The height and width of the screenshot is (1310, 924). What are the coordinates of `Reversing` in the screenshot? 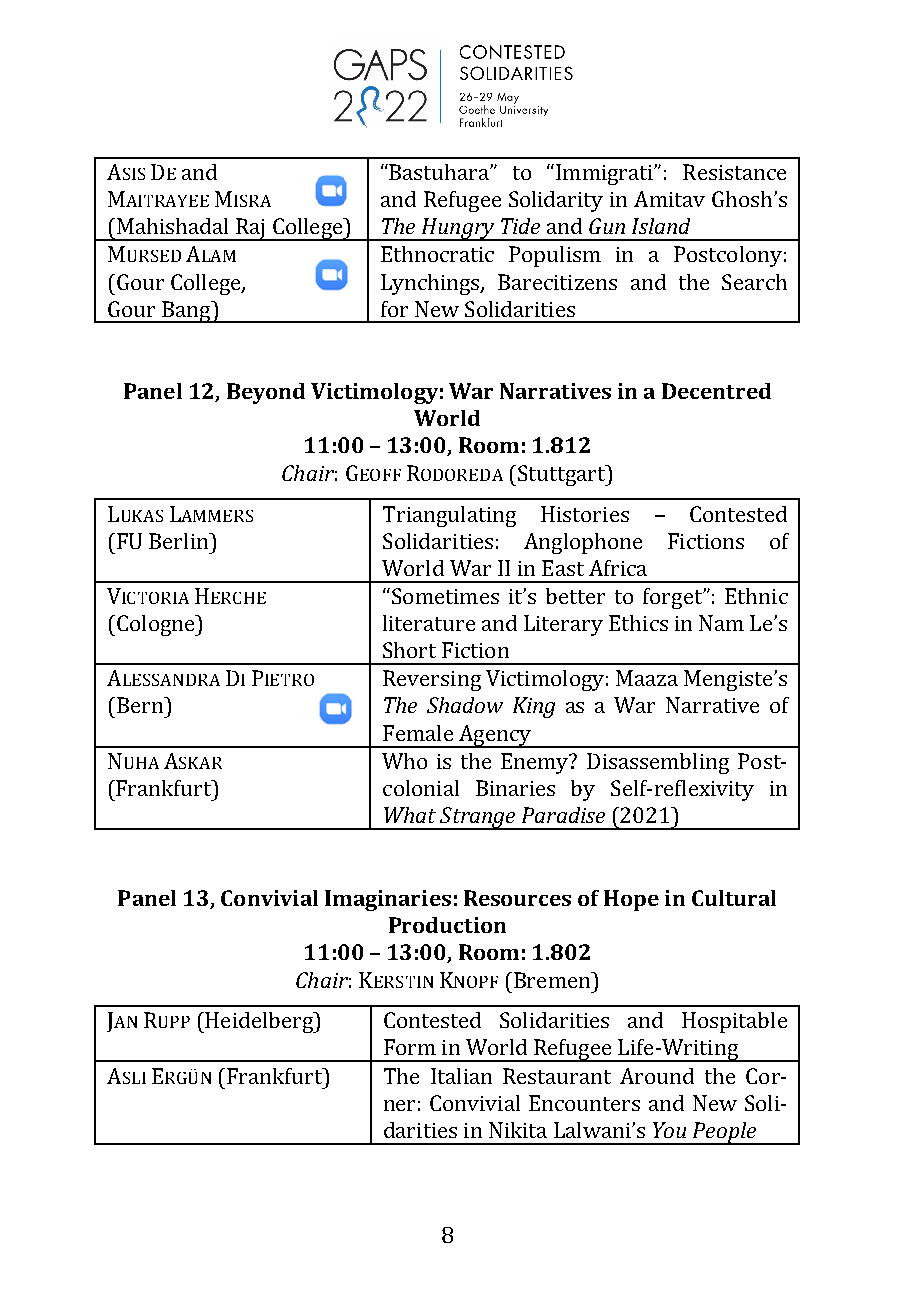 It's located at (432, 680).
